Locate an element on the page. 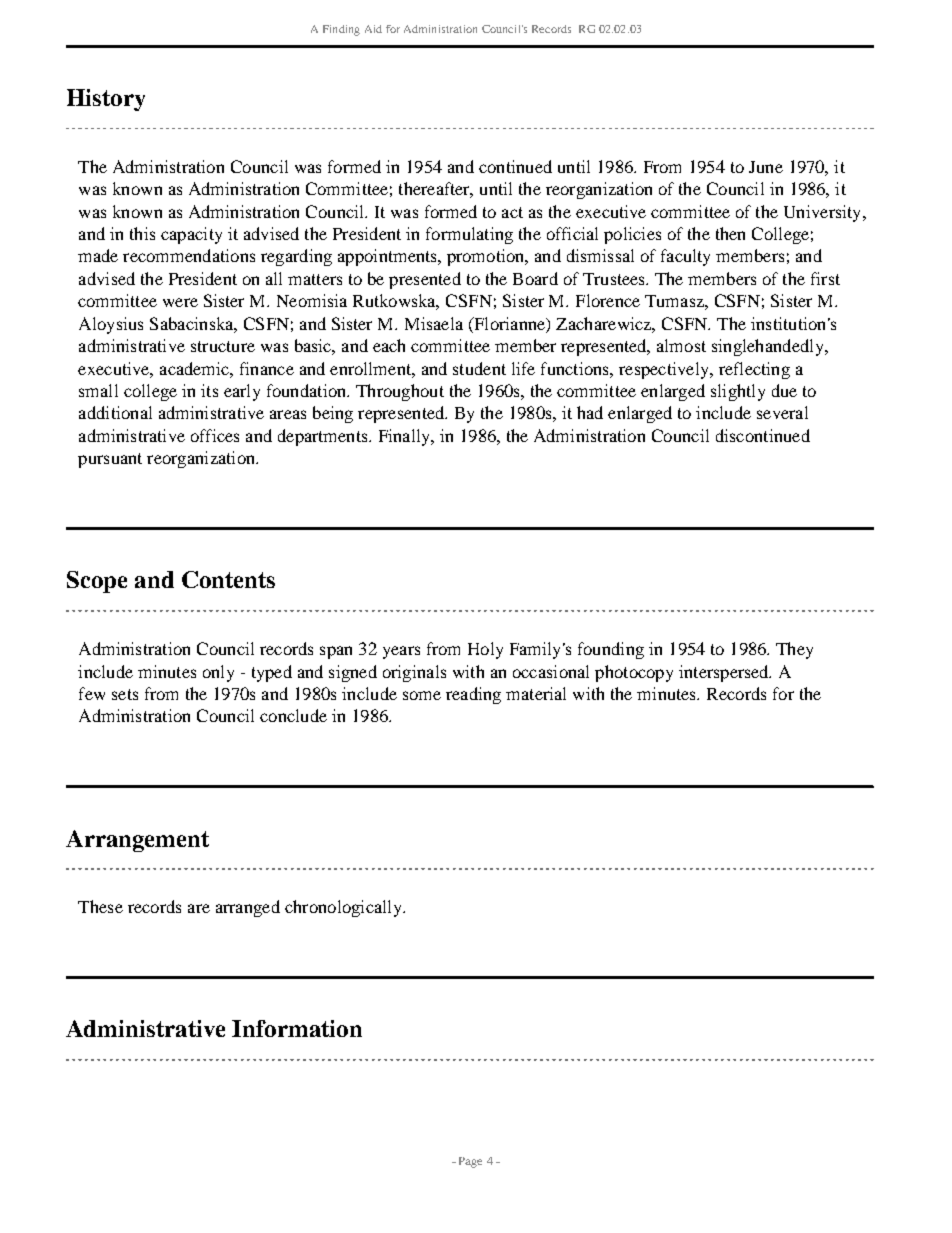  Holy is located at coordinates (485, 650).
